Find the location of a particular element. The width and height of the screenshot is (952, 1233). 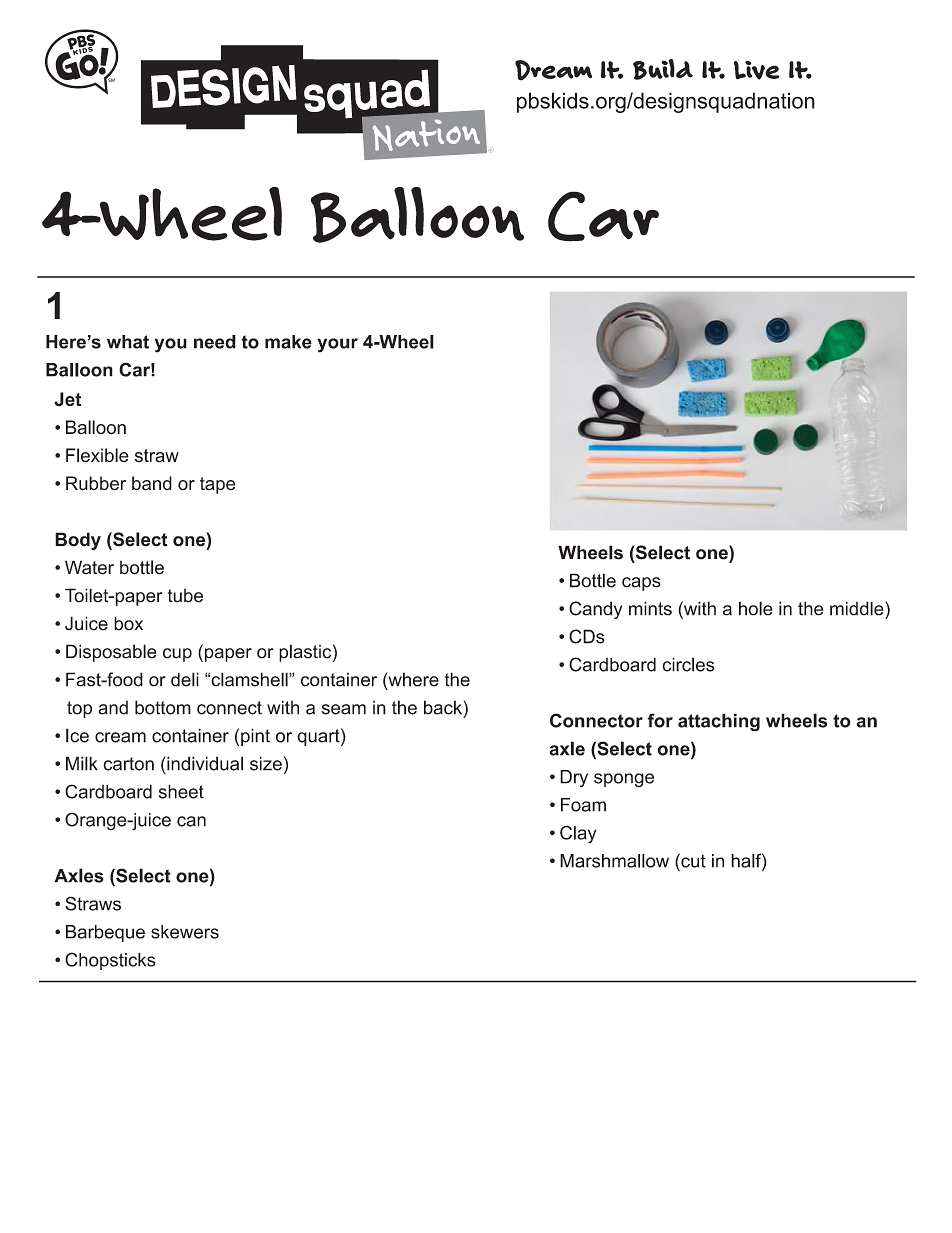

Live is located at coordinates (757, 70).
